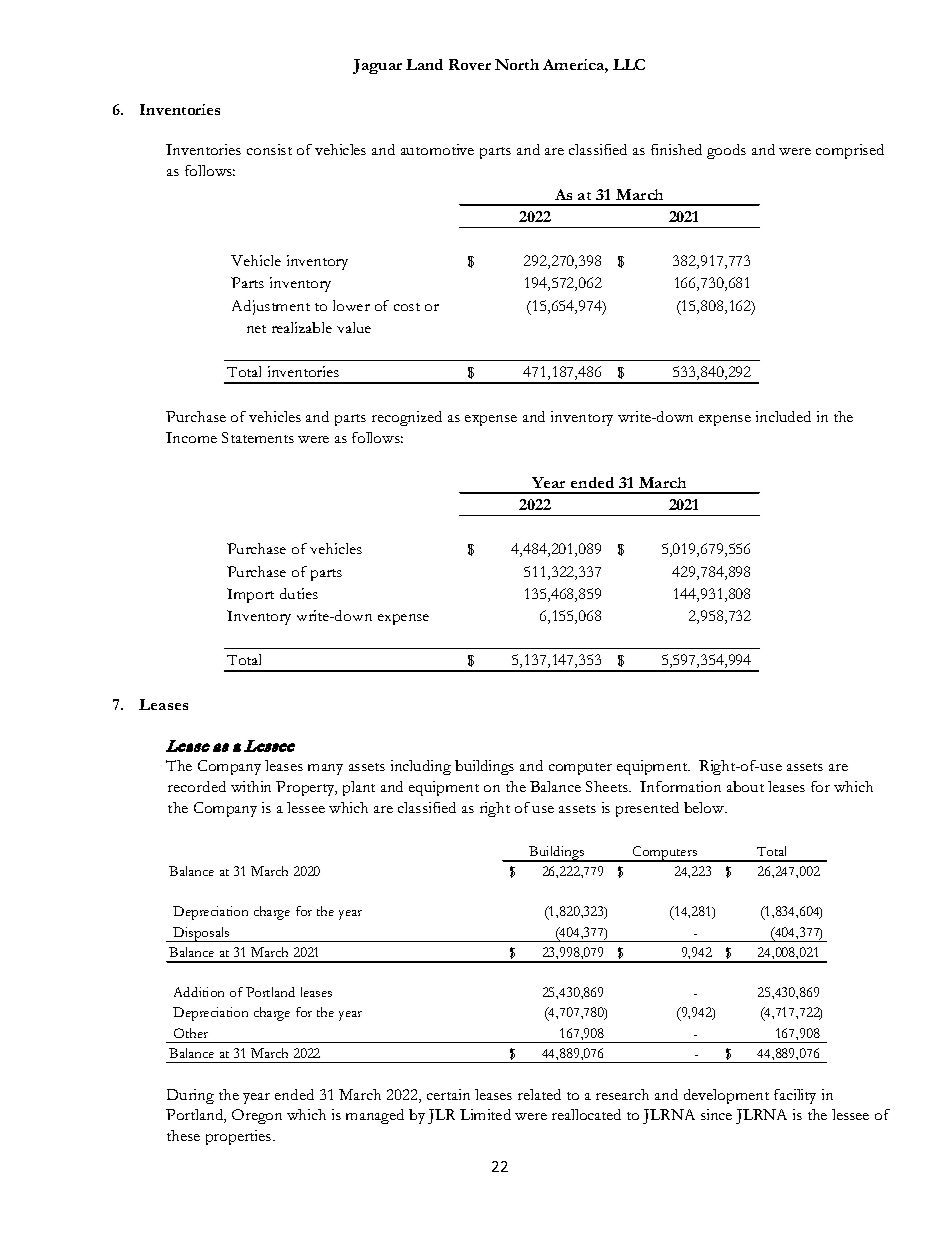 This document has width=952, height=1233. I want to click on Statements, so click(258, 437).
